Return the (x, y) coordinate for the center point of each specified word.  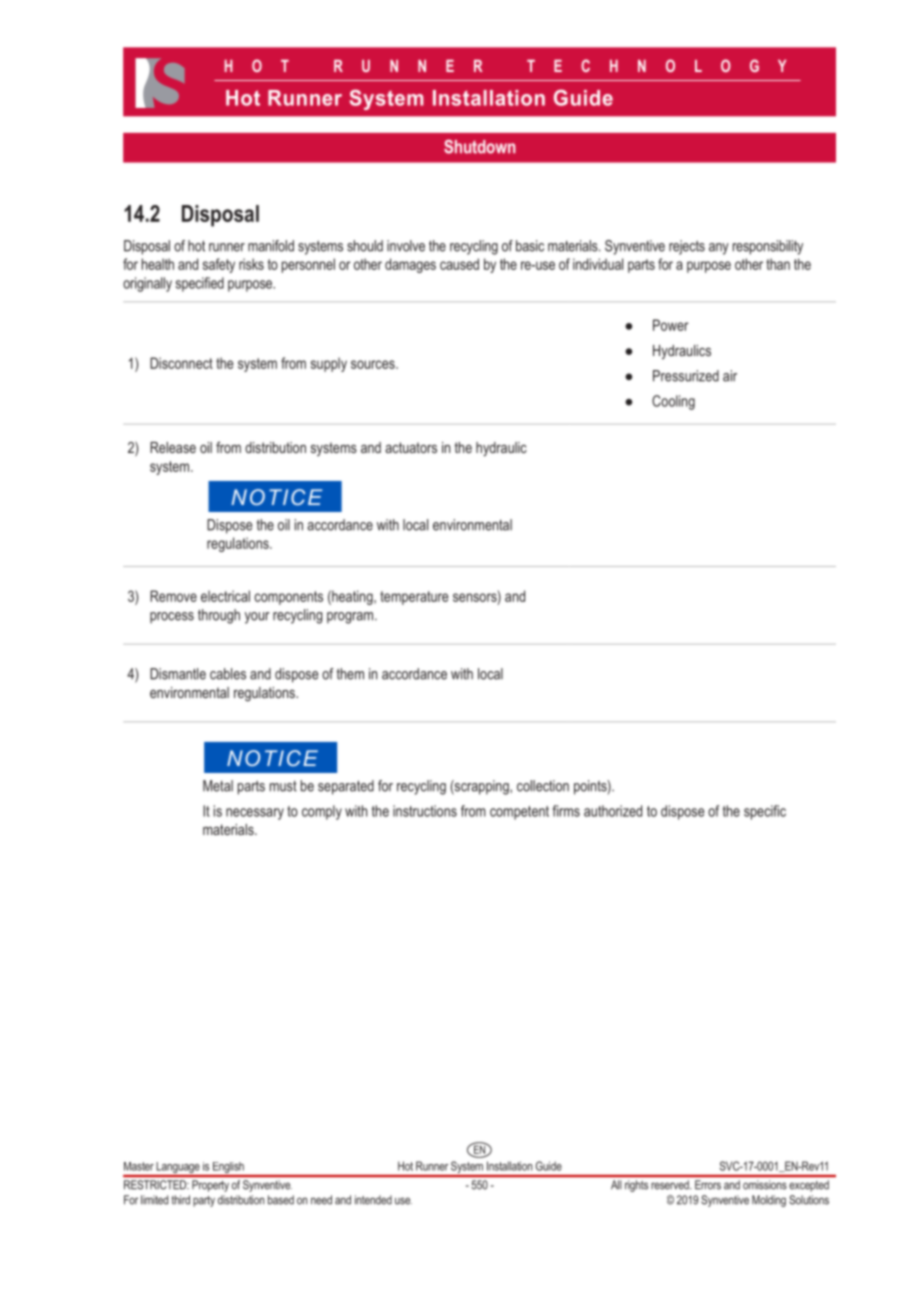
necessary (255, 814)
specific (765, 812)
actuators (411, 447)
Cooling (673, 402)
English (228, 1169)
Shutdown (479, 147)
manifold (271, 246)
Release (173, 447)
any (719, 249)
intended (373, 1200)
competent (519, 813)
